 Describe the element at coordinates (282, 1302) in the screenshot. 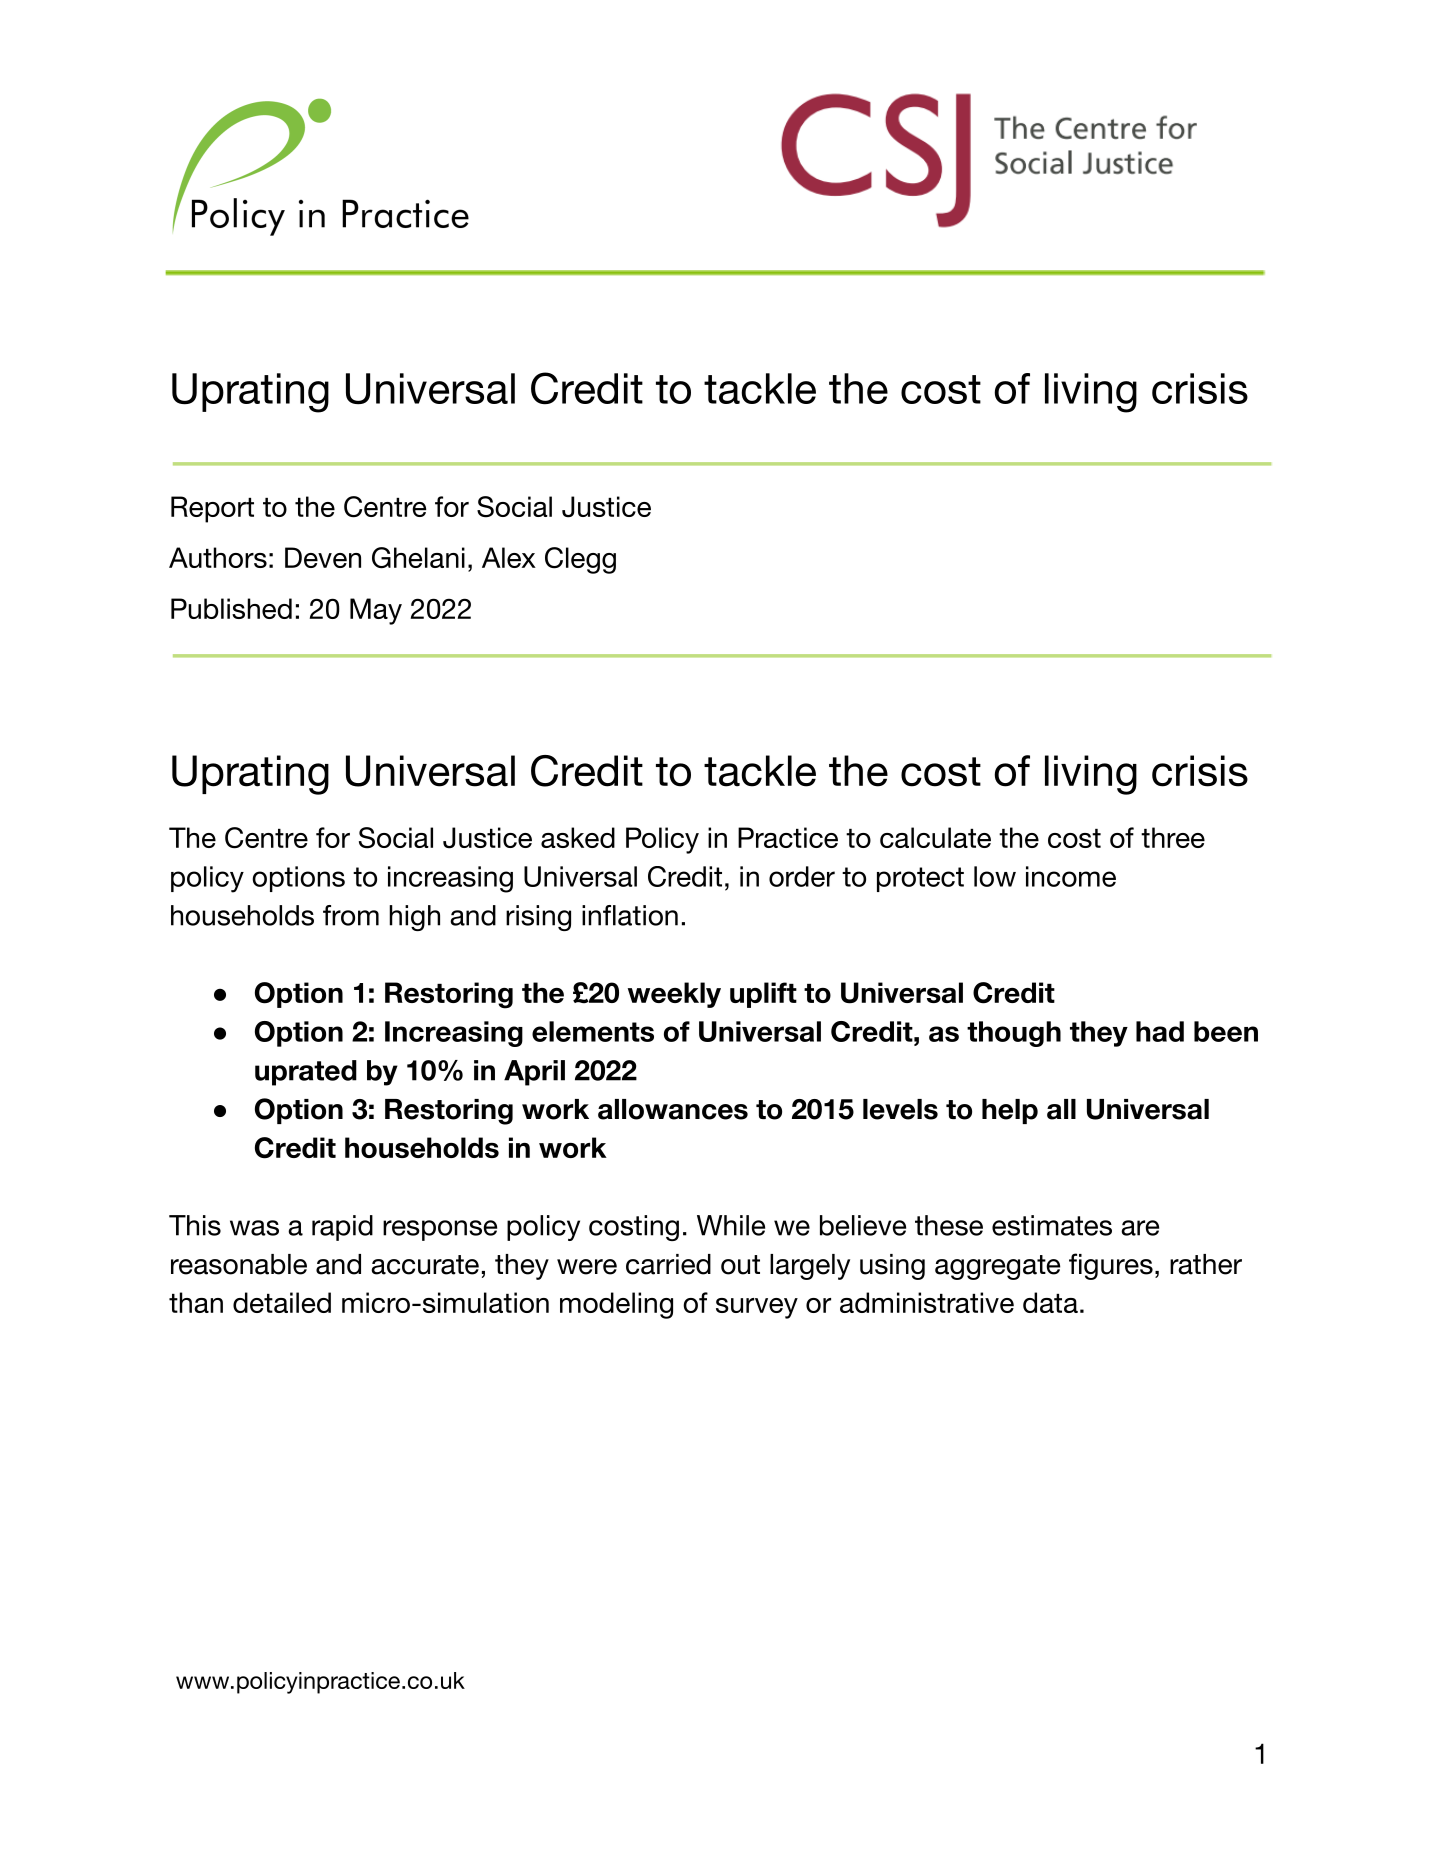

I see `detailed` at that location.
